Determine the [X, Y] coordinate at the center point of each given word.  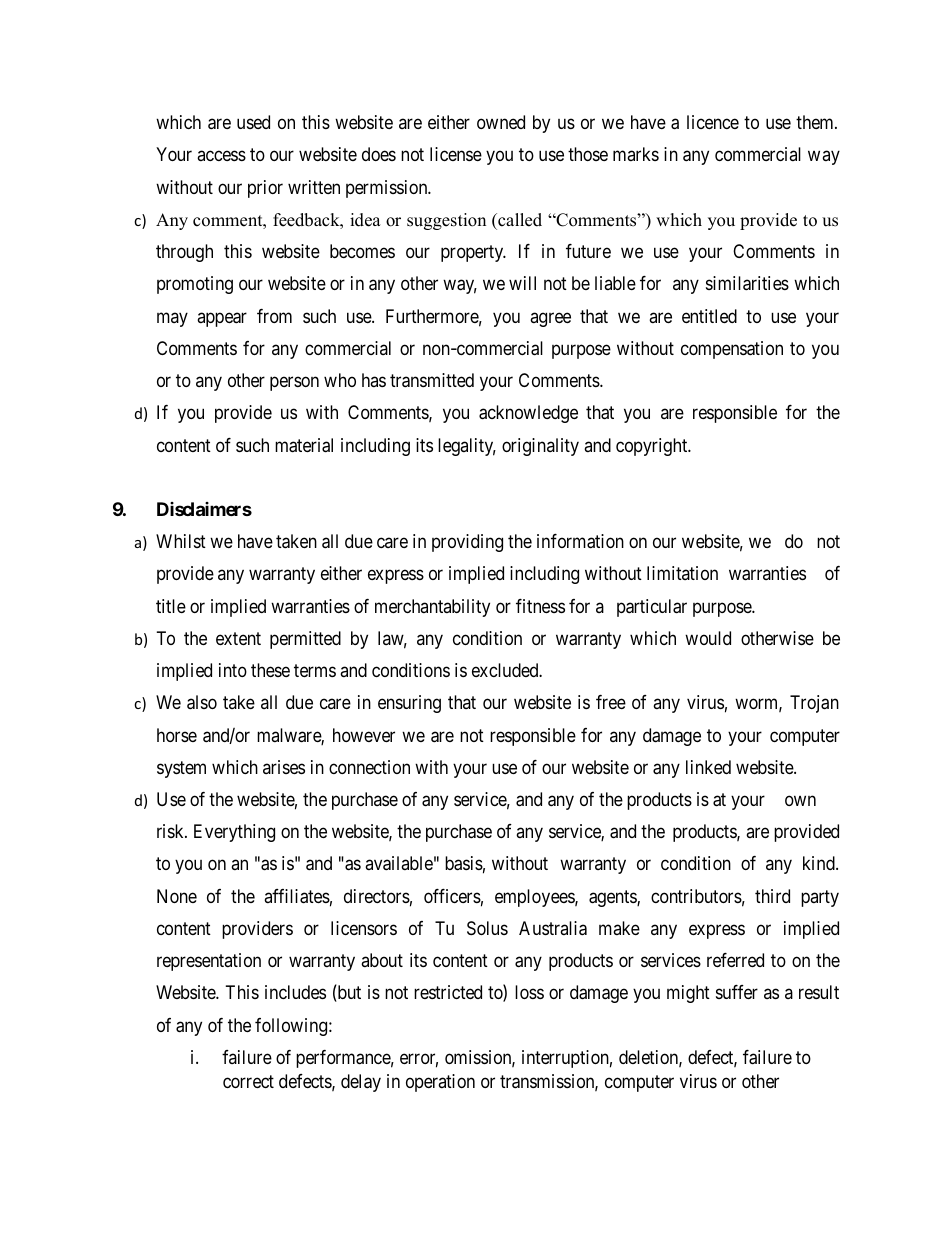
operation [440, 1083]
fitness [540, 606]
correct [248, 1082]
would [708, 638]
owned [501, 122]
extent [238, 638]
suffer [737, 992]
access [221, 156]
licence [713, 122]
